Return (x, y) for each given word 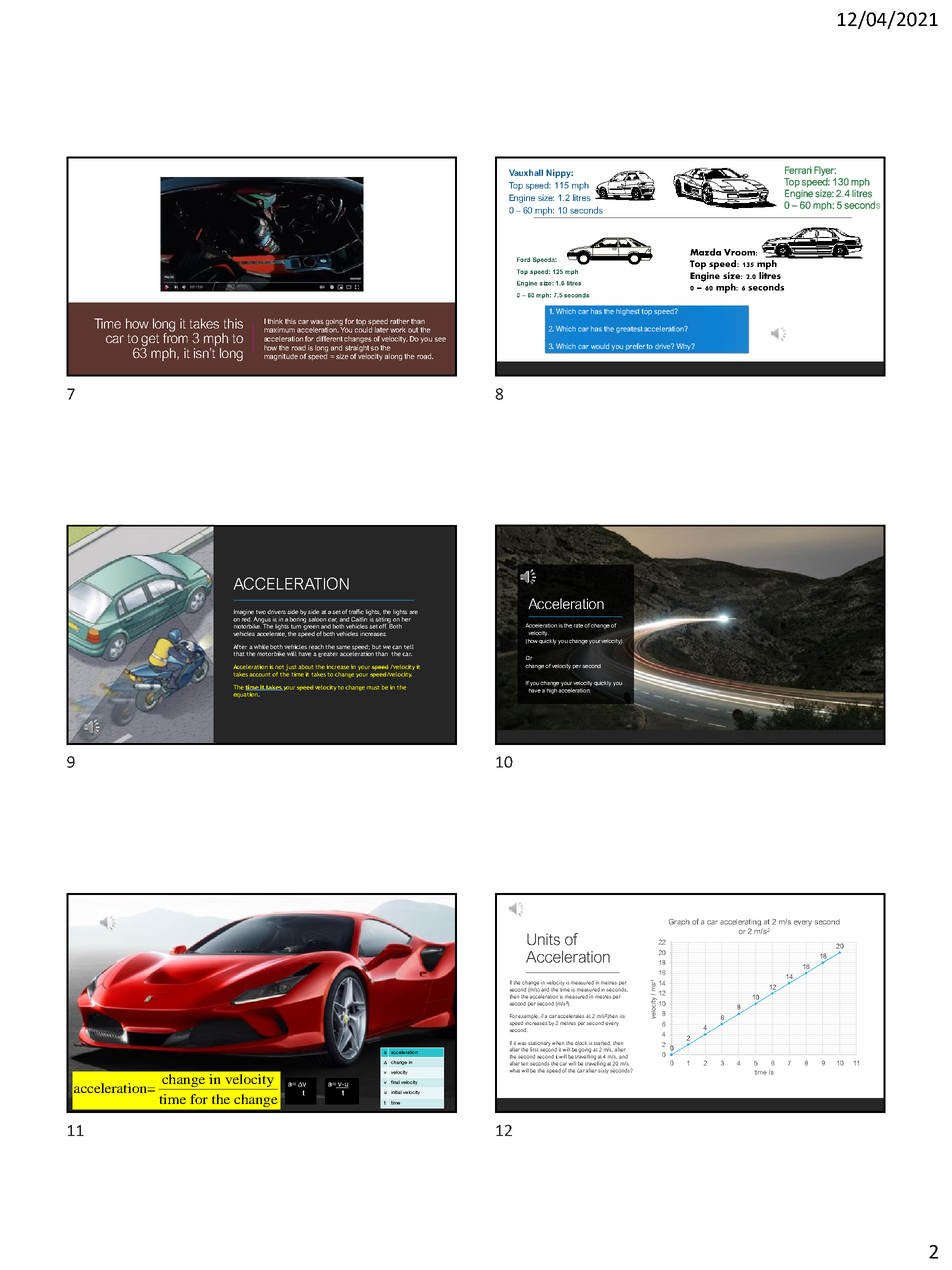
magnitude (281, 357)
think (275, 321)
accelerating (741, 924)
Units (543, 939)
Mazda (705, 252)
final (395, 1082)
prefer (635, 346)
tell (409, 646)
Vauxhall (526, 172)
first (534, 1050)
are (413, 612)
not (279, 667)
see (440, 339)
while (261, 647)
